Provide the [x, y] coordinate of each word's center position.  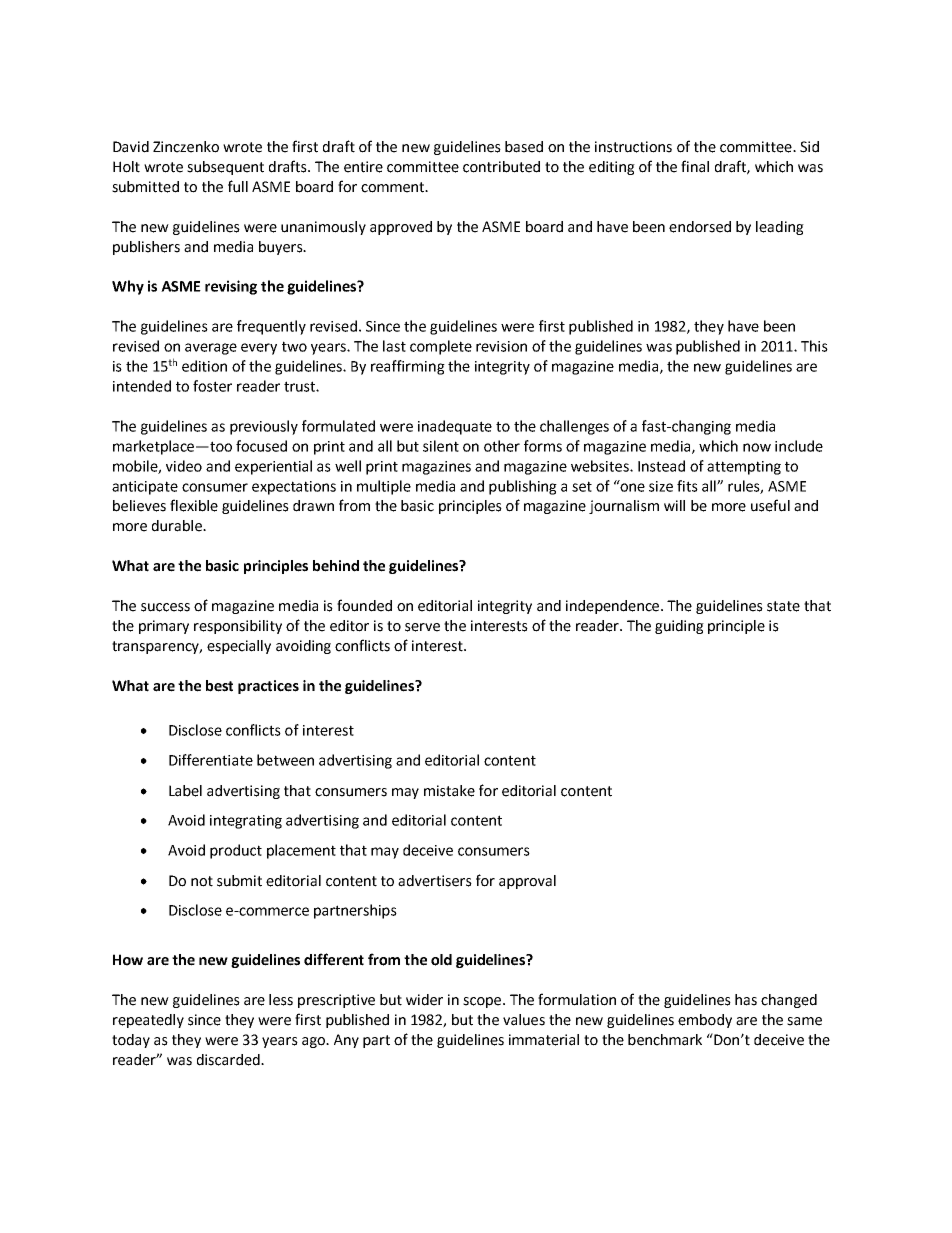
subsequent [225, 168]
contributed [501, 167]
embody [705, 1021]
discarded [229, 1060]
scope [483, 1002]
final [695, 166]
